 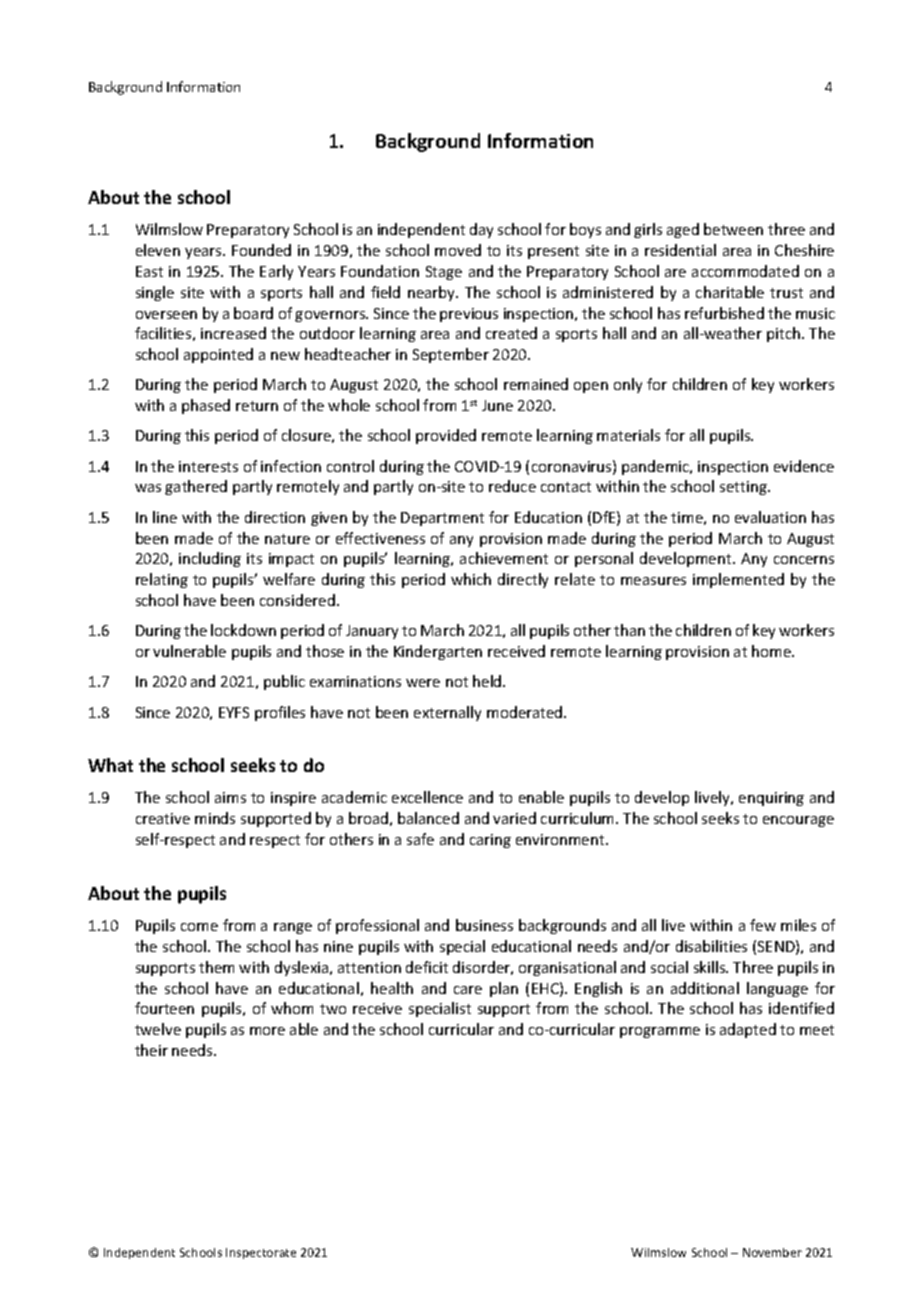 I want to click on their, so click(x=151, y=1050).
